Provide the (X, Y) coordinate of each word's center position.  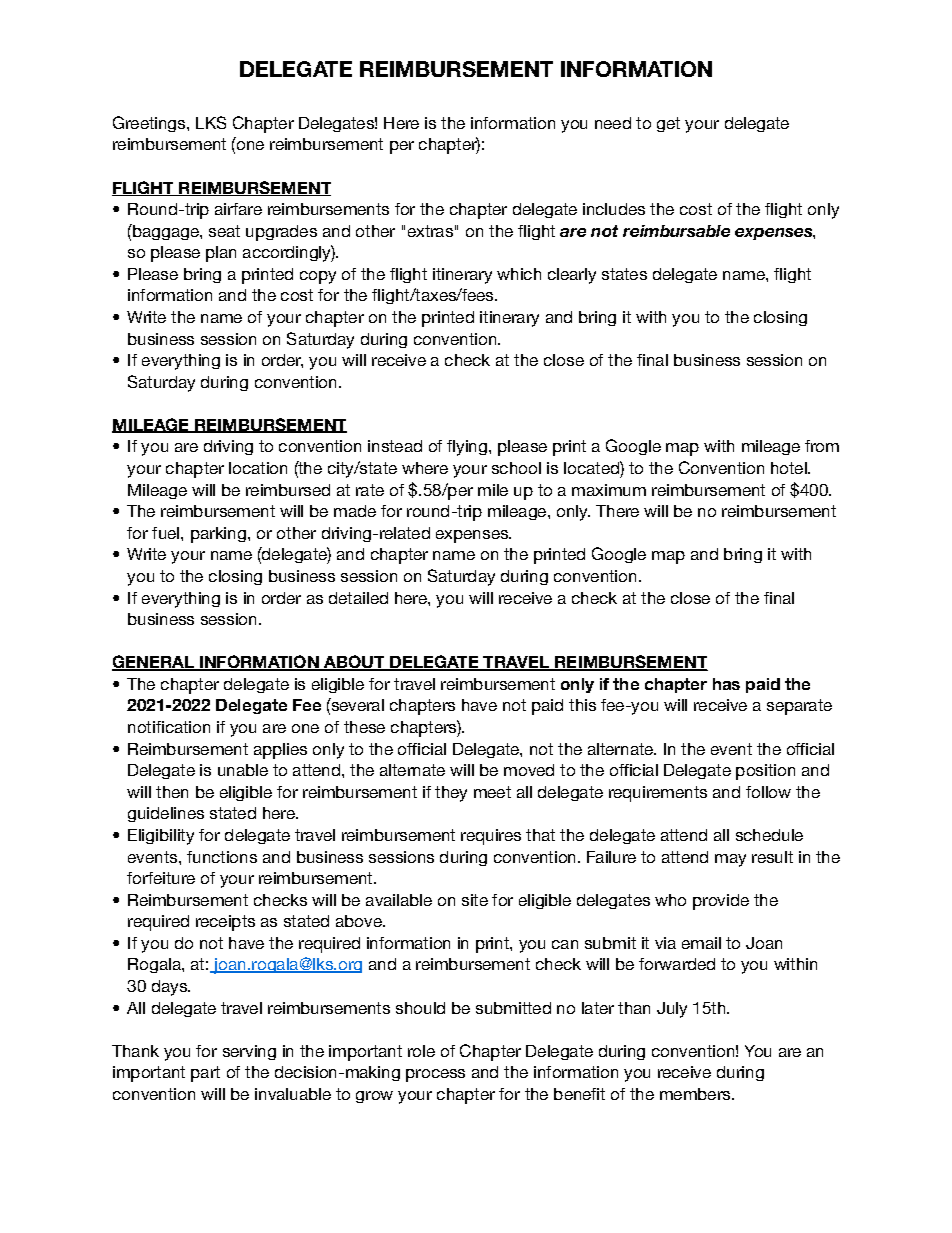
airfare (238, 209)
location (258, 468)
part (205, 1074)
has (726, 684)
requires (491, 837)
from (822, 446)
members (696, 1094)
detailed (358, 598)
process (435, 1075)
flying (467, 448)
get (668, 124)
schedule (769, 835)
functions (222, 857)
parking (218, 535)
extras (430, 231)
